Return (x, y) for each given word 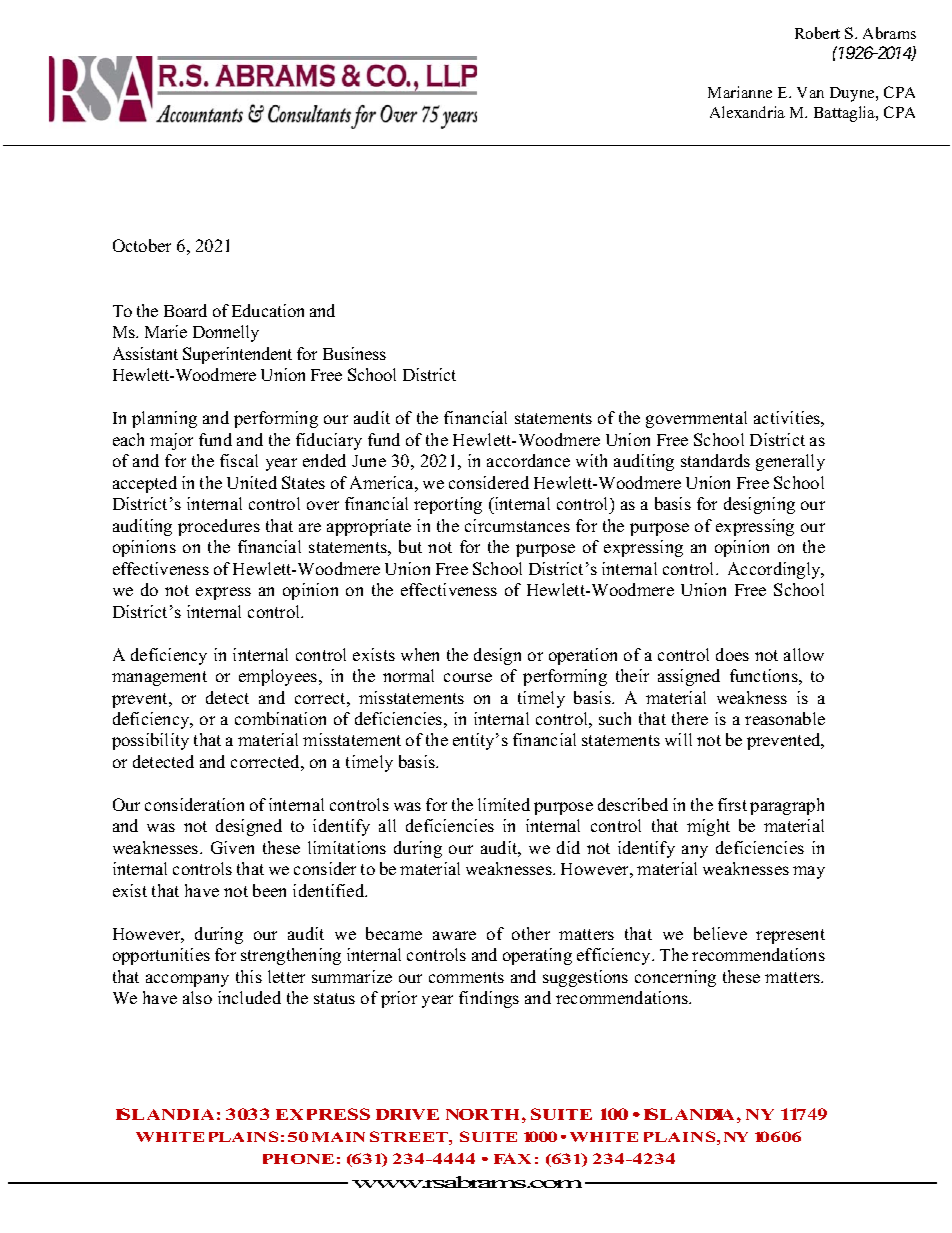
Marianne (740, 92)
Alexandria (747, 112)
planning (164, 419)
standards (715, 460)
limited (504, 804)
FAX (512, 1158)
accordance (528, 460)
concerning (675, 978)
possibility (150, 741)
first (732, 804)
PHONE (298, 1159)
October (142, 245)
